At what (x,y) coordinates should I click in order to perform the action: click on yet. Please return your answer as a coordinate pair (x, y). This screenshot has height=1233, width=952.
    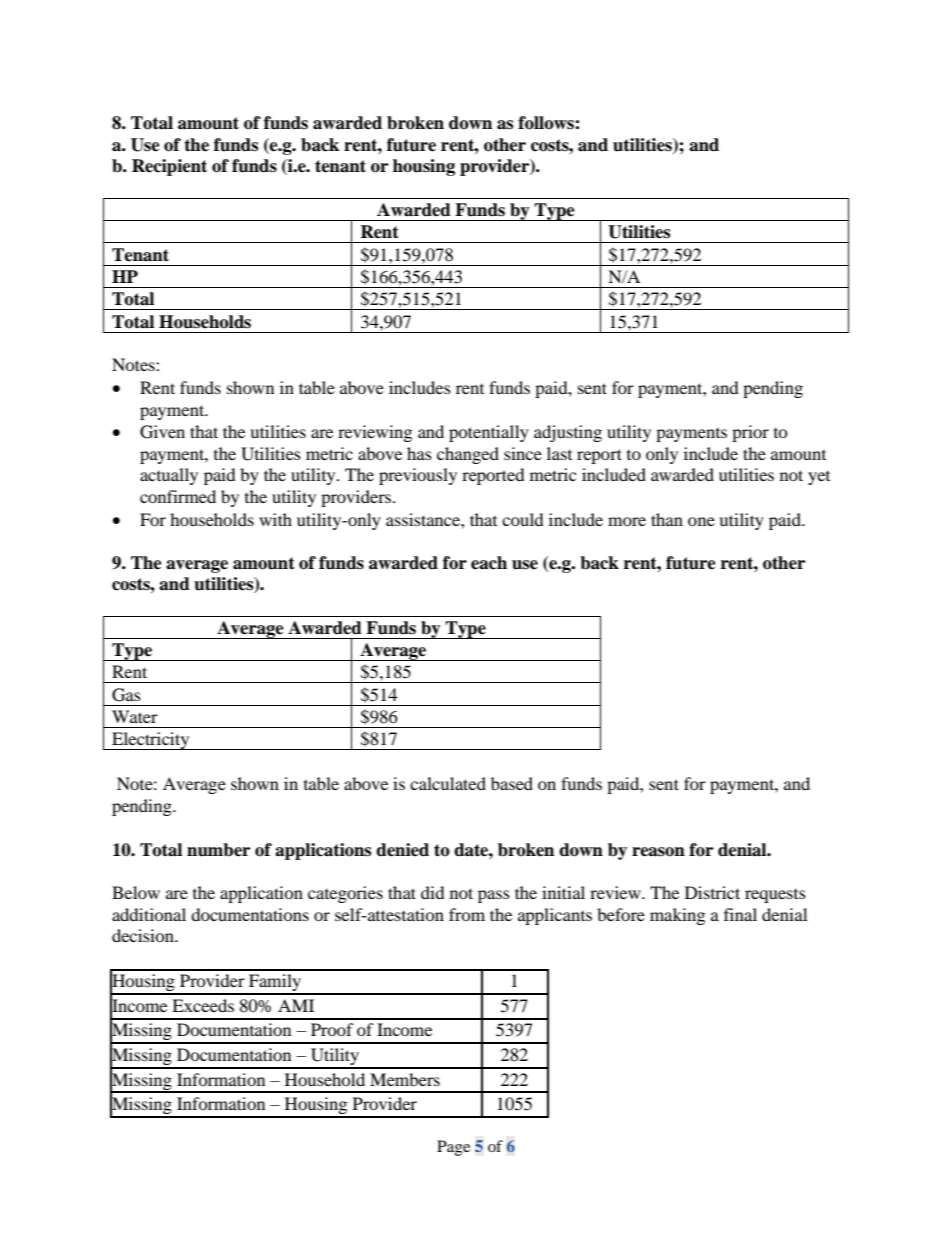
    Looking at the image, I should click on (819, 478).
